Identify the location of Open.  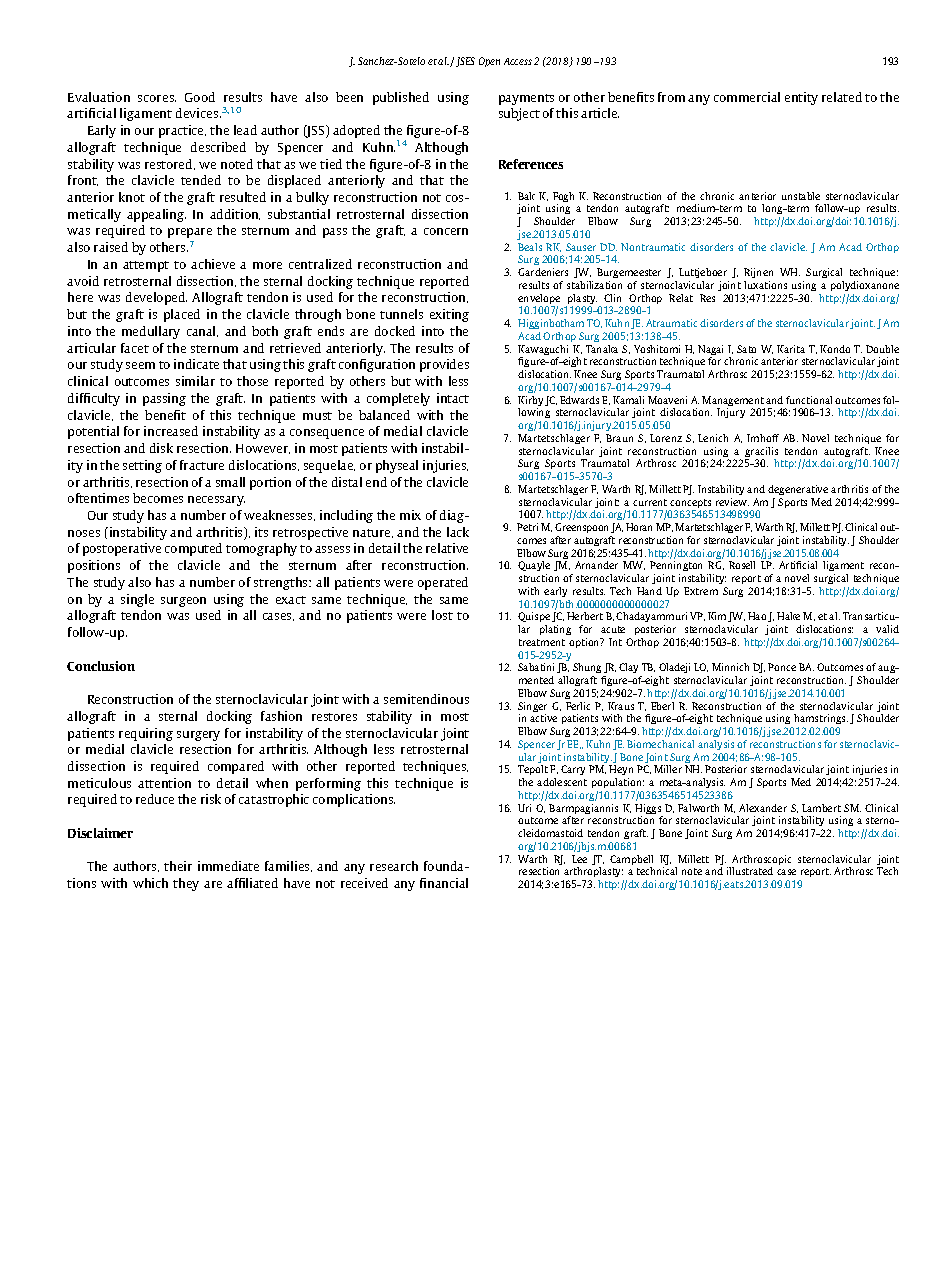
(489, 62).
